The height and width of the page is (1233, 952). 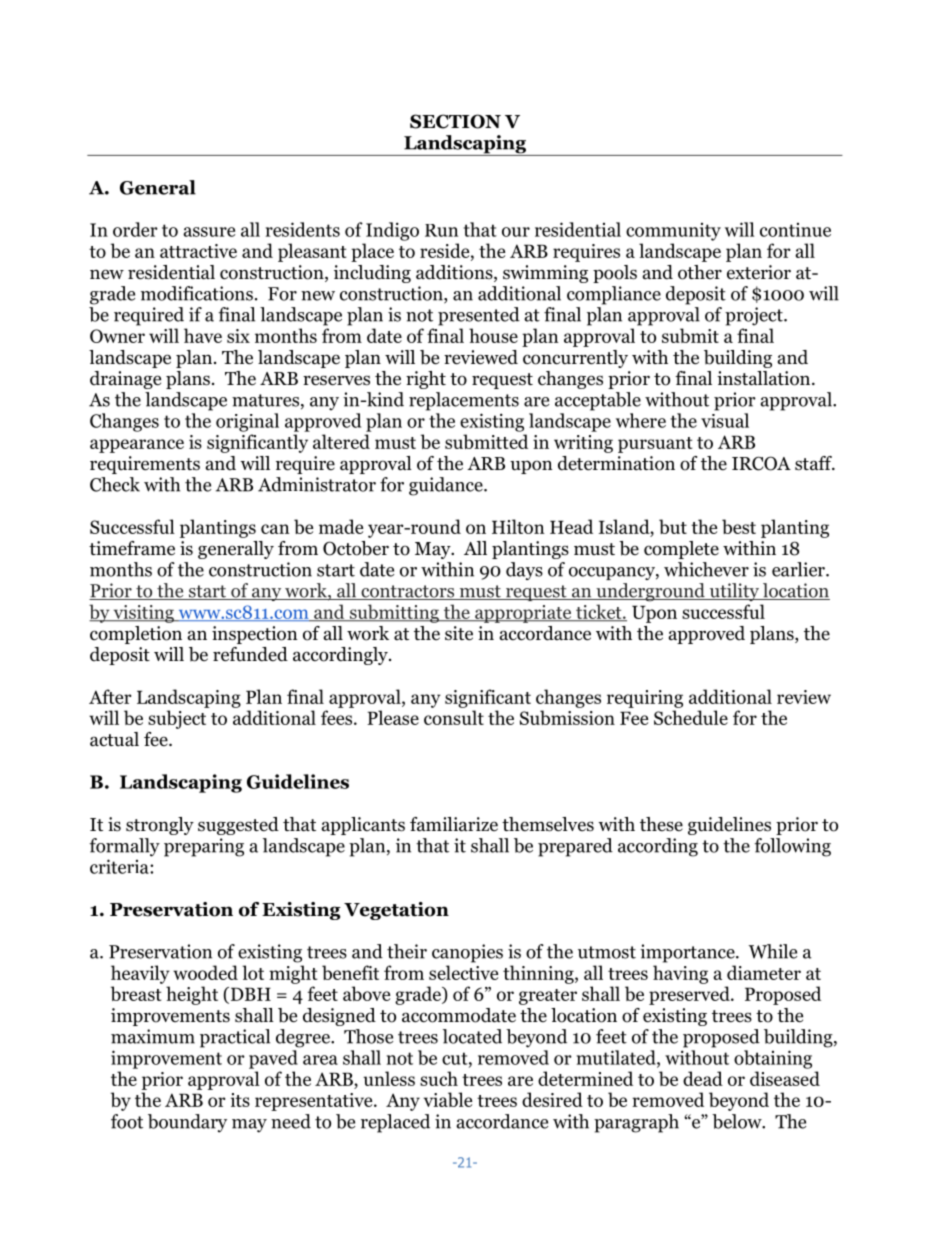 What do you see at coordinates (187, 1123) in the page?
I see `boundary` at bounding box center [187, 1123].
